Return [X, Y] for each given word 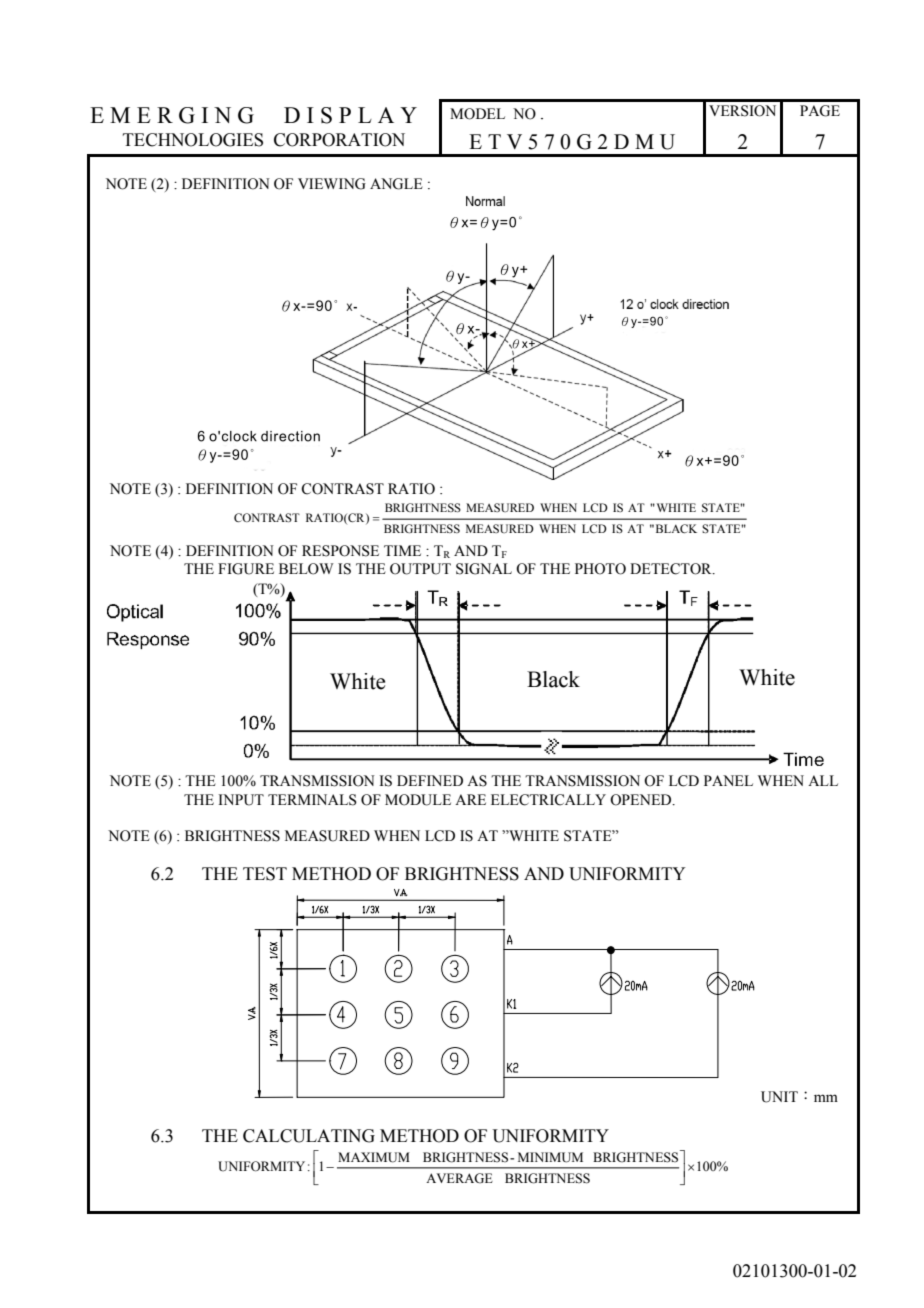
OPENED [642, 800]
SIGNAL [484, 569]
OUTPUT [420, 569]
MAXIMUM [374, 1157]
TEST [265, 874]
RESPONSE [340, 551]
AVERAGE [459, 1178]
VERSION [742, 111]
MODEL [477, 114]
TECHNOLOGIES [193, 140]
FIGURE [246, 569]
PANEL [728, 780]
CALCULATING [309, 1136]
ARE [470, 799]
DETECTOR [672, 569]
